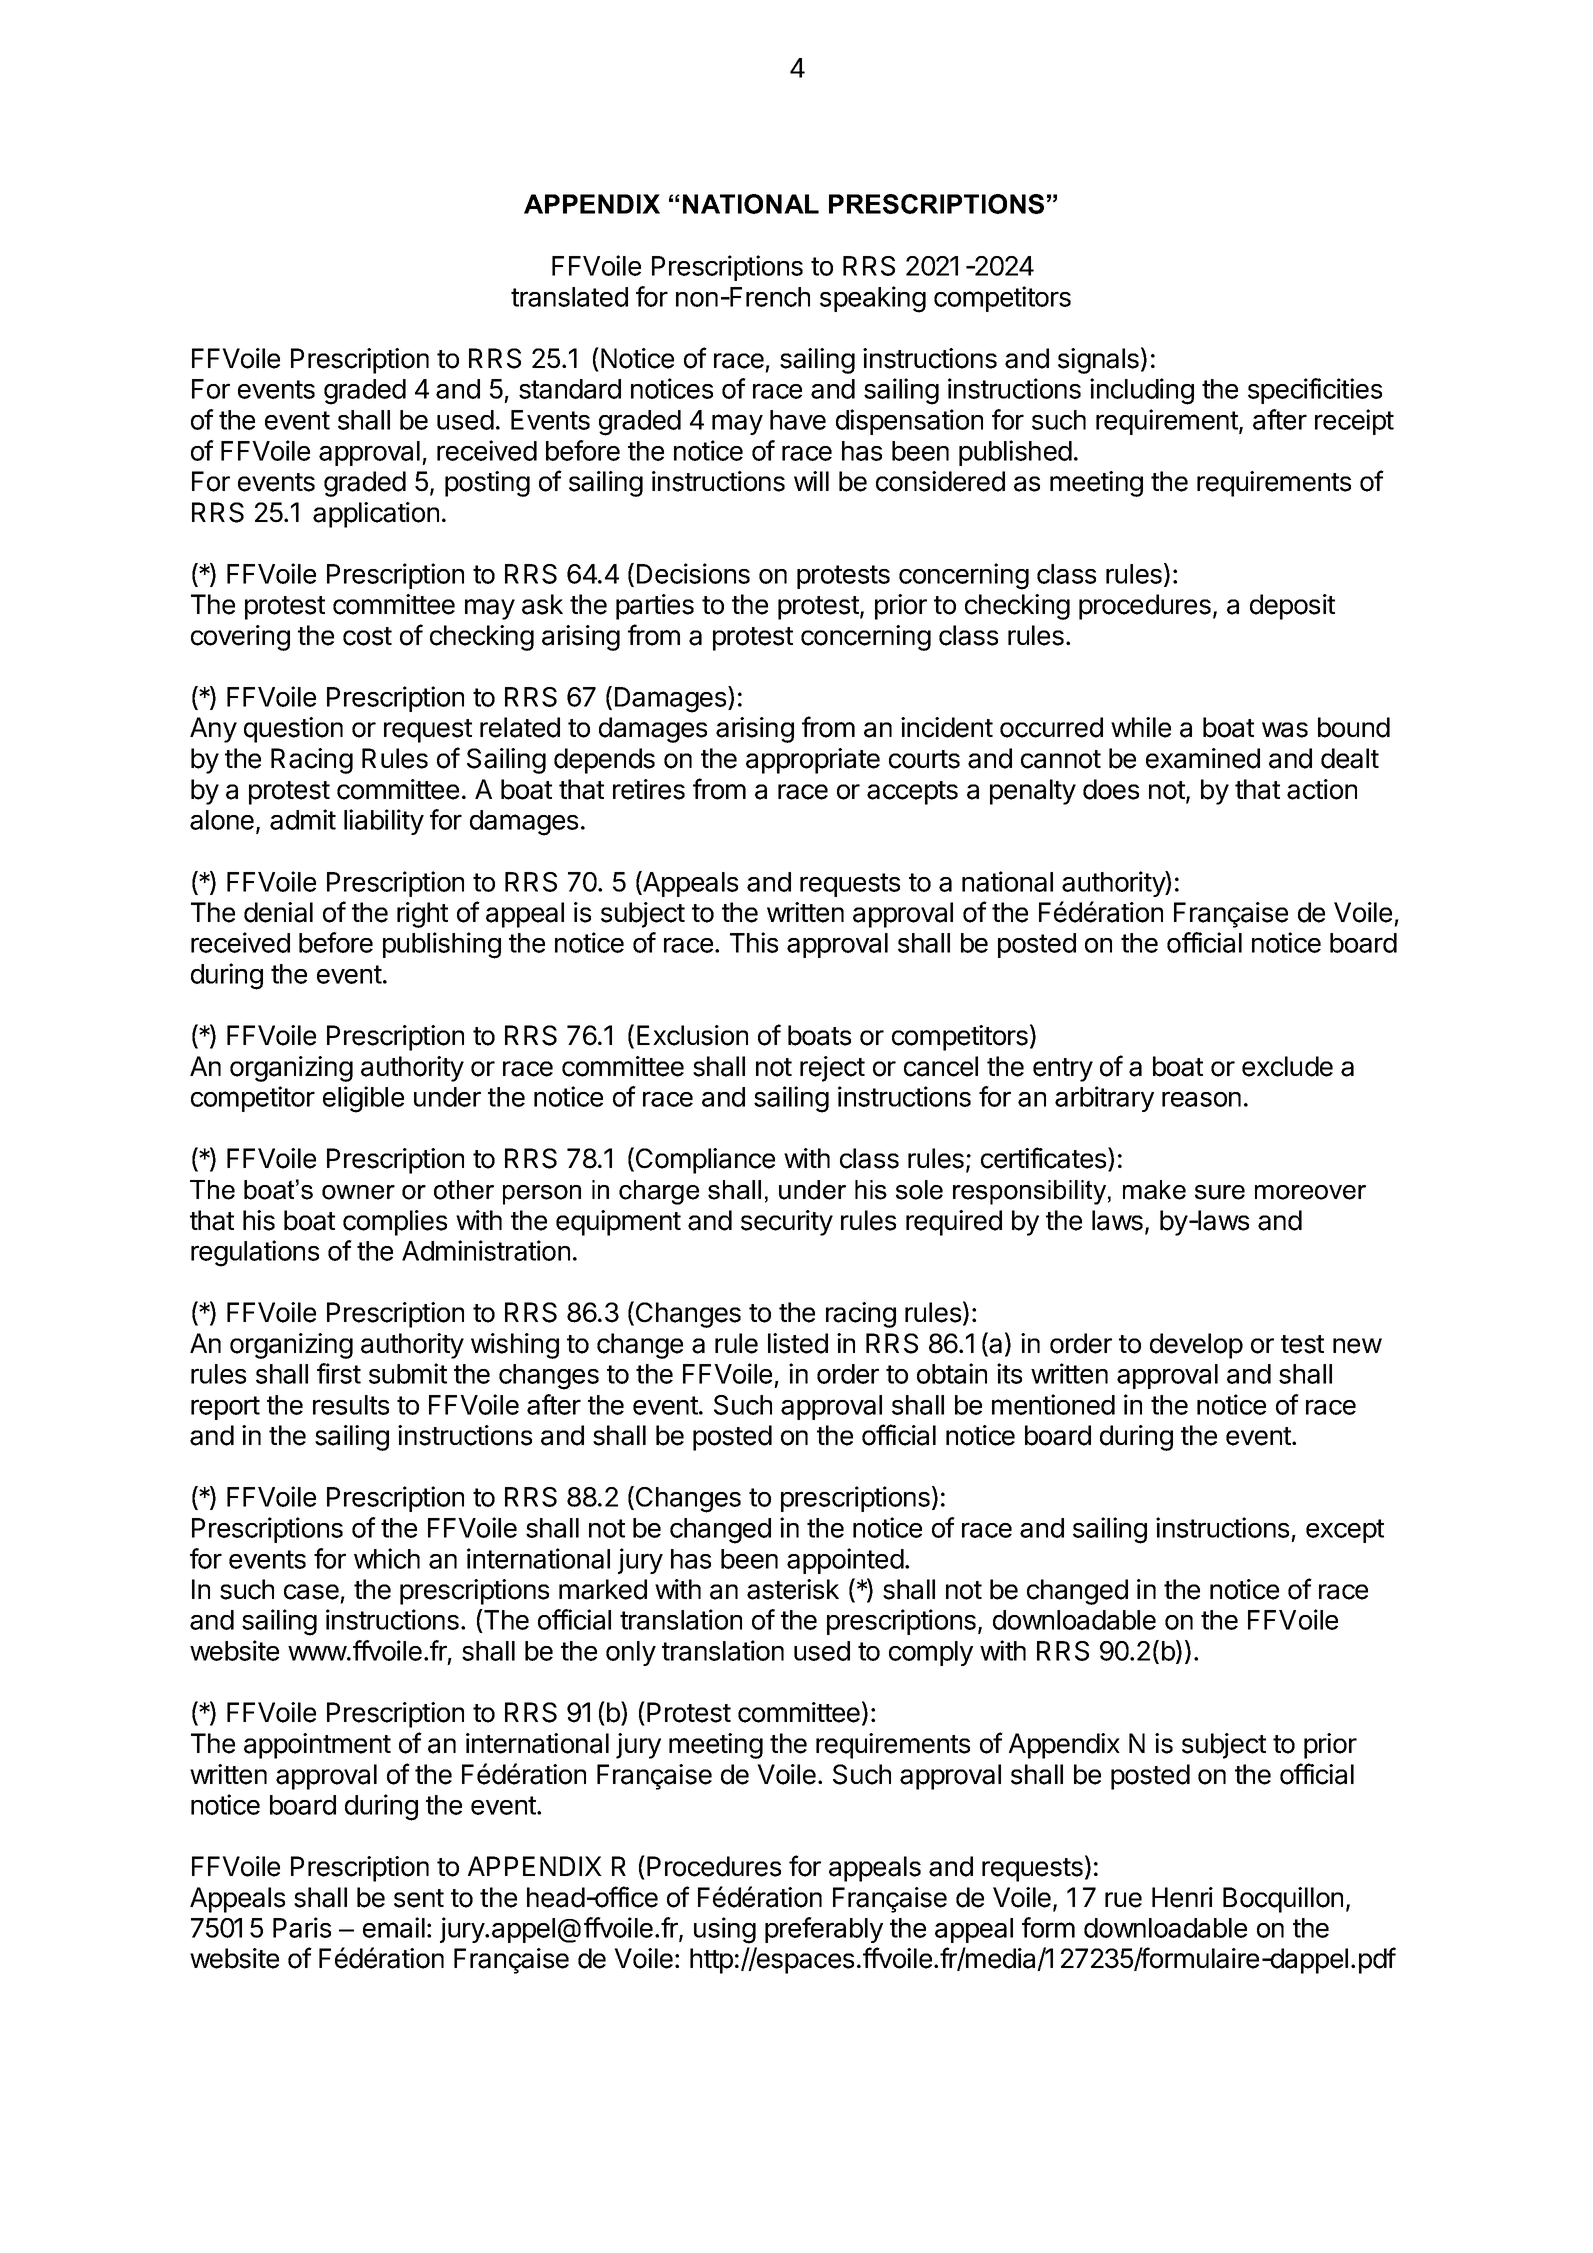 Image resolution: width=1593 pixels, height=2253 pixels. Describe the element at coordinates (1203, 758) in the screenshot. I see `examined` at that location.
